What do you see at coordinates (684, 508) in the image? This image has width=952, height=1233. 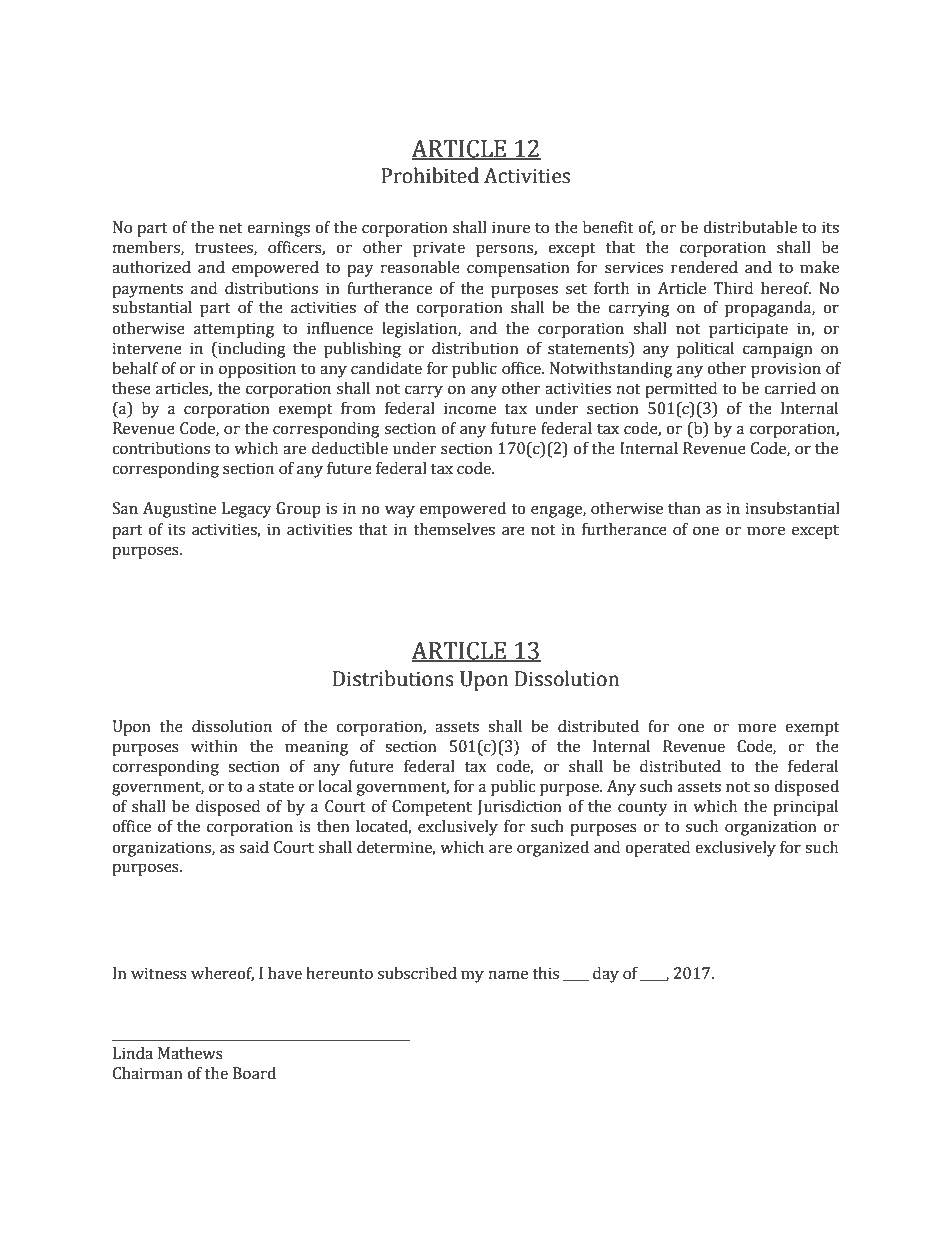 I see `than` at bounding box center [684, 508].
